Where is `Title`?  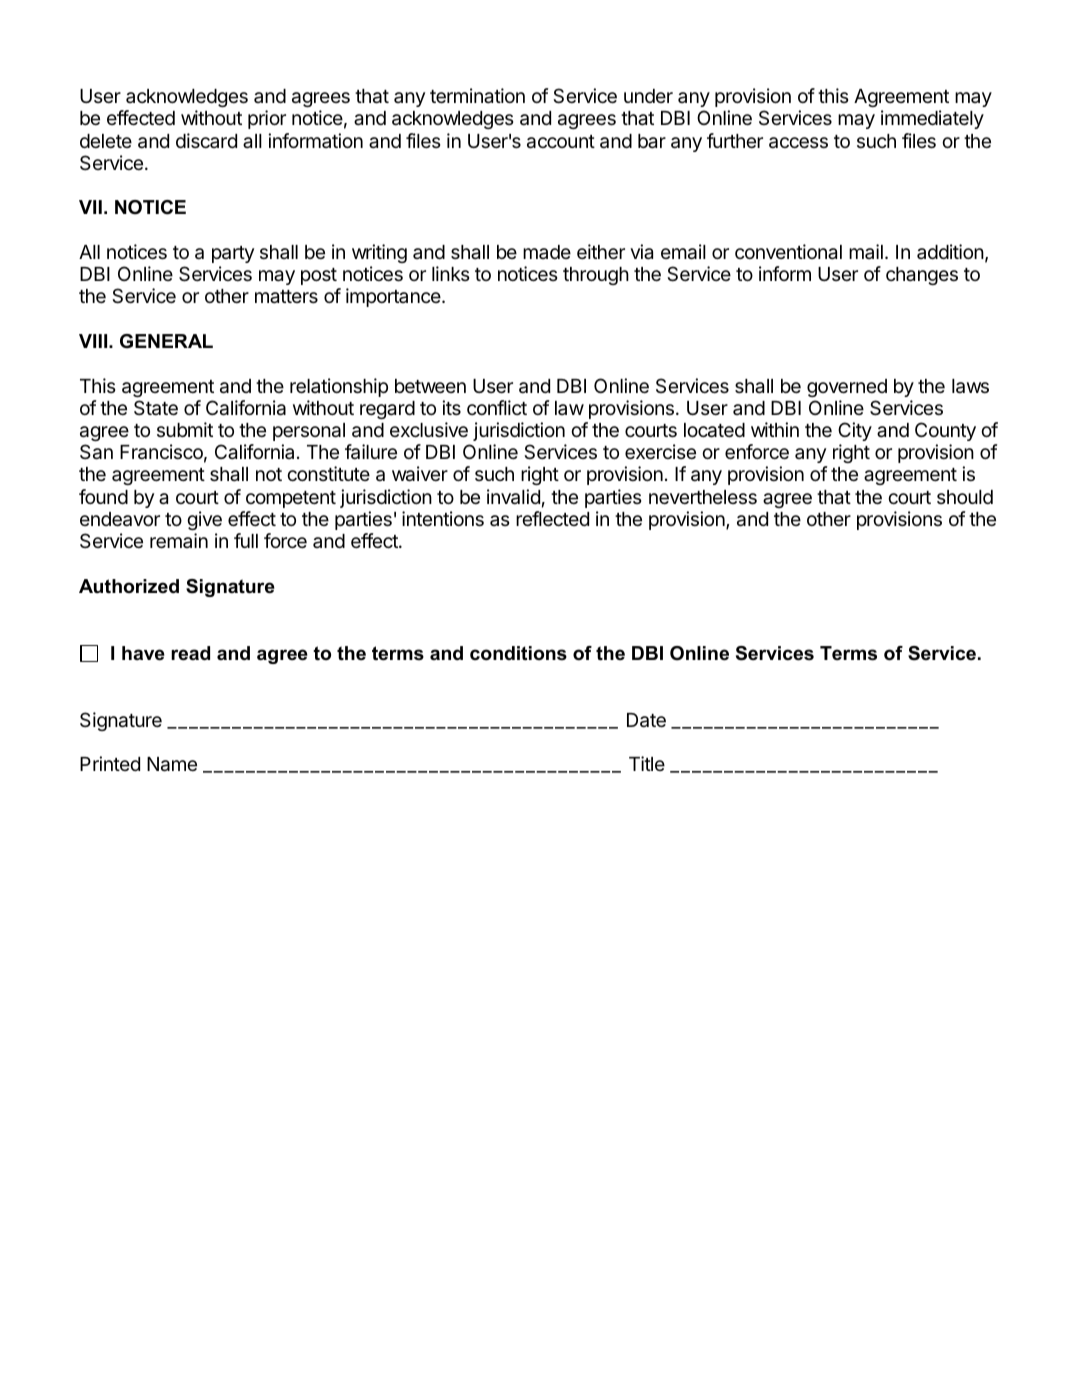
Title is located at coordinates (647, 763).
